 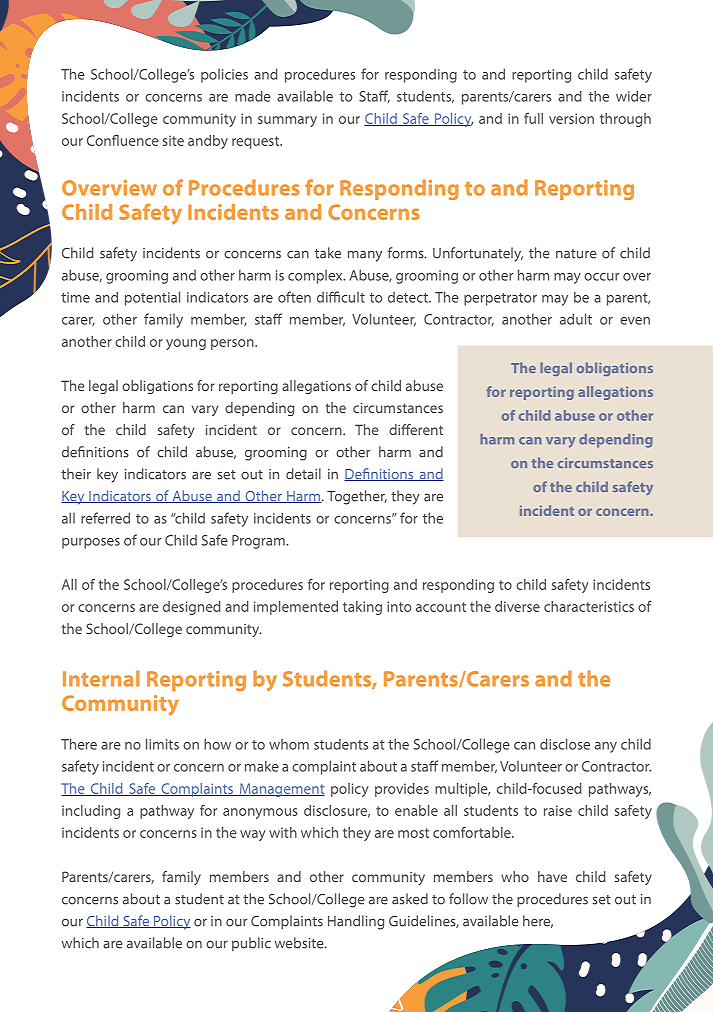 I want to click on adult, so click(x=576, y=319).
